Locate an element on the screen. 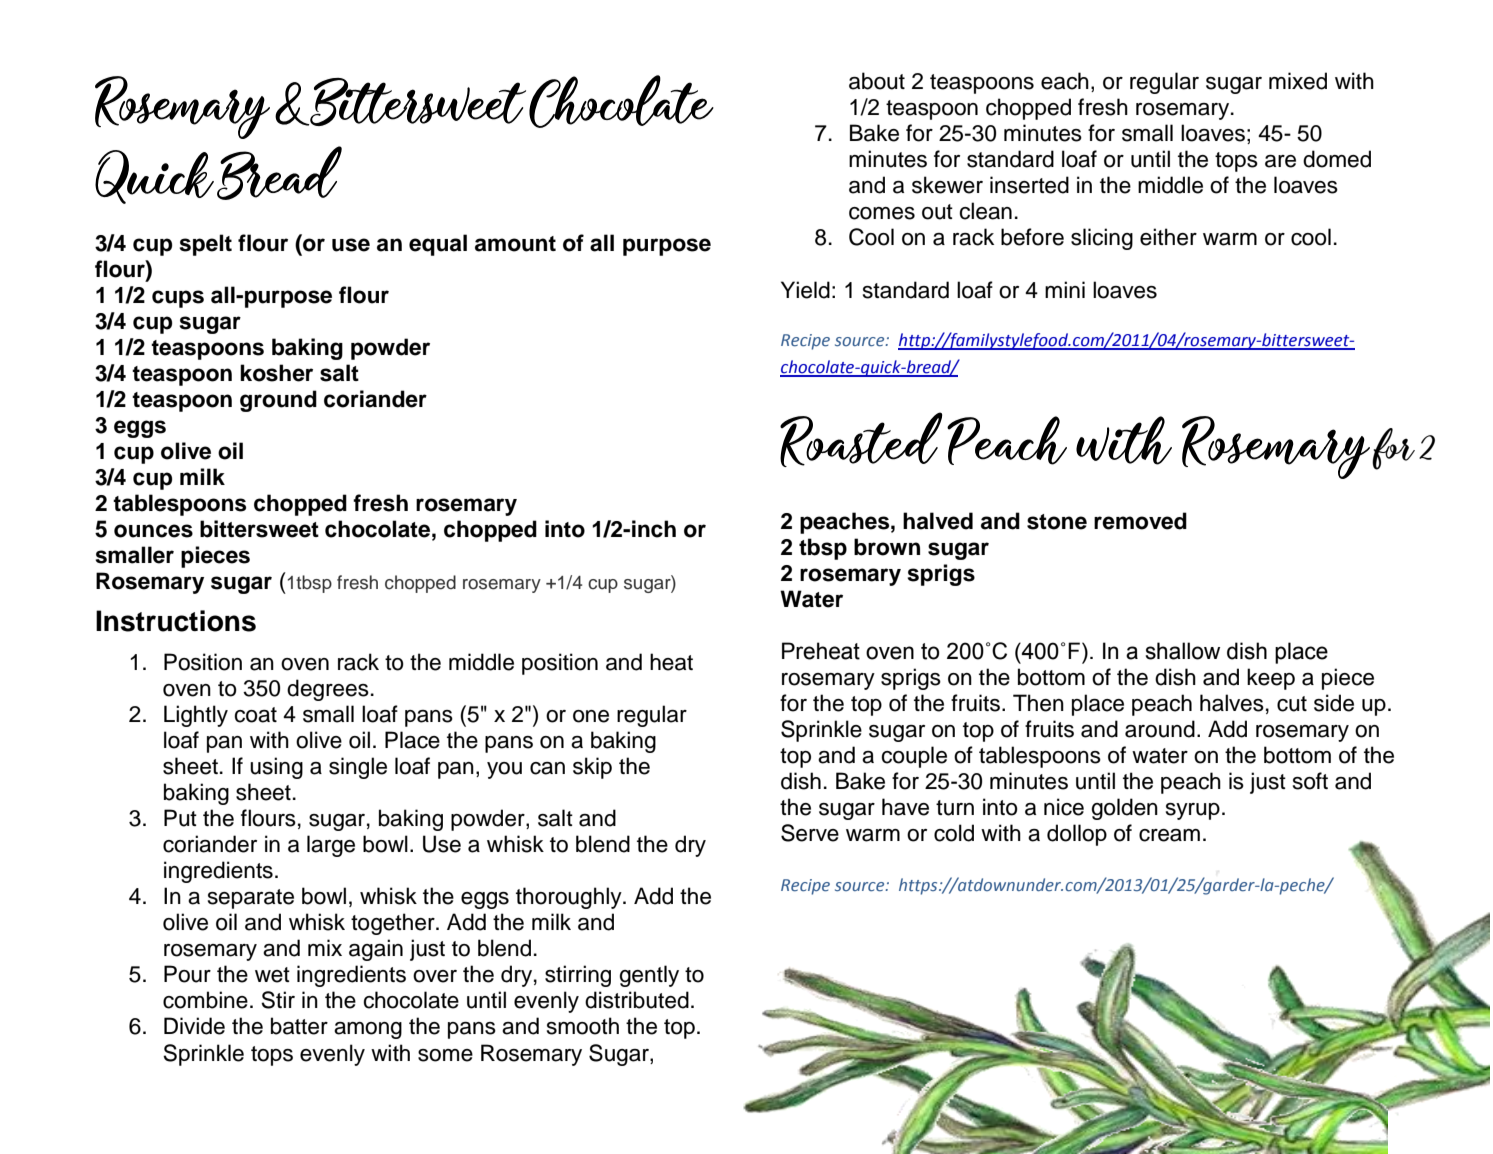 This screenshot has width=1493, height=1154. spelt is located at coordinates (205, 245).
